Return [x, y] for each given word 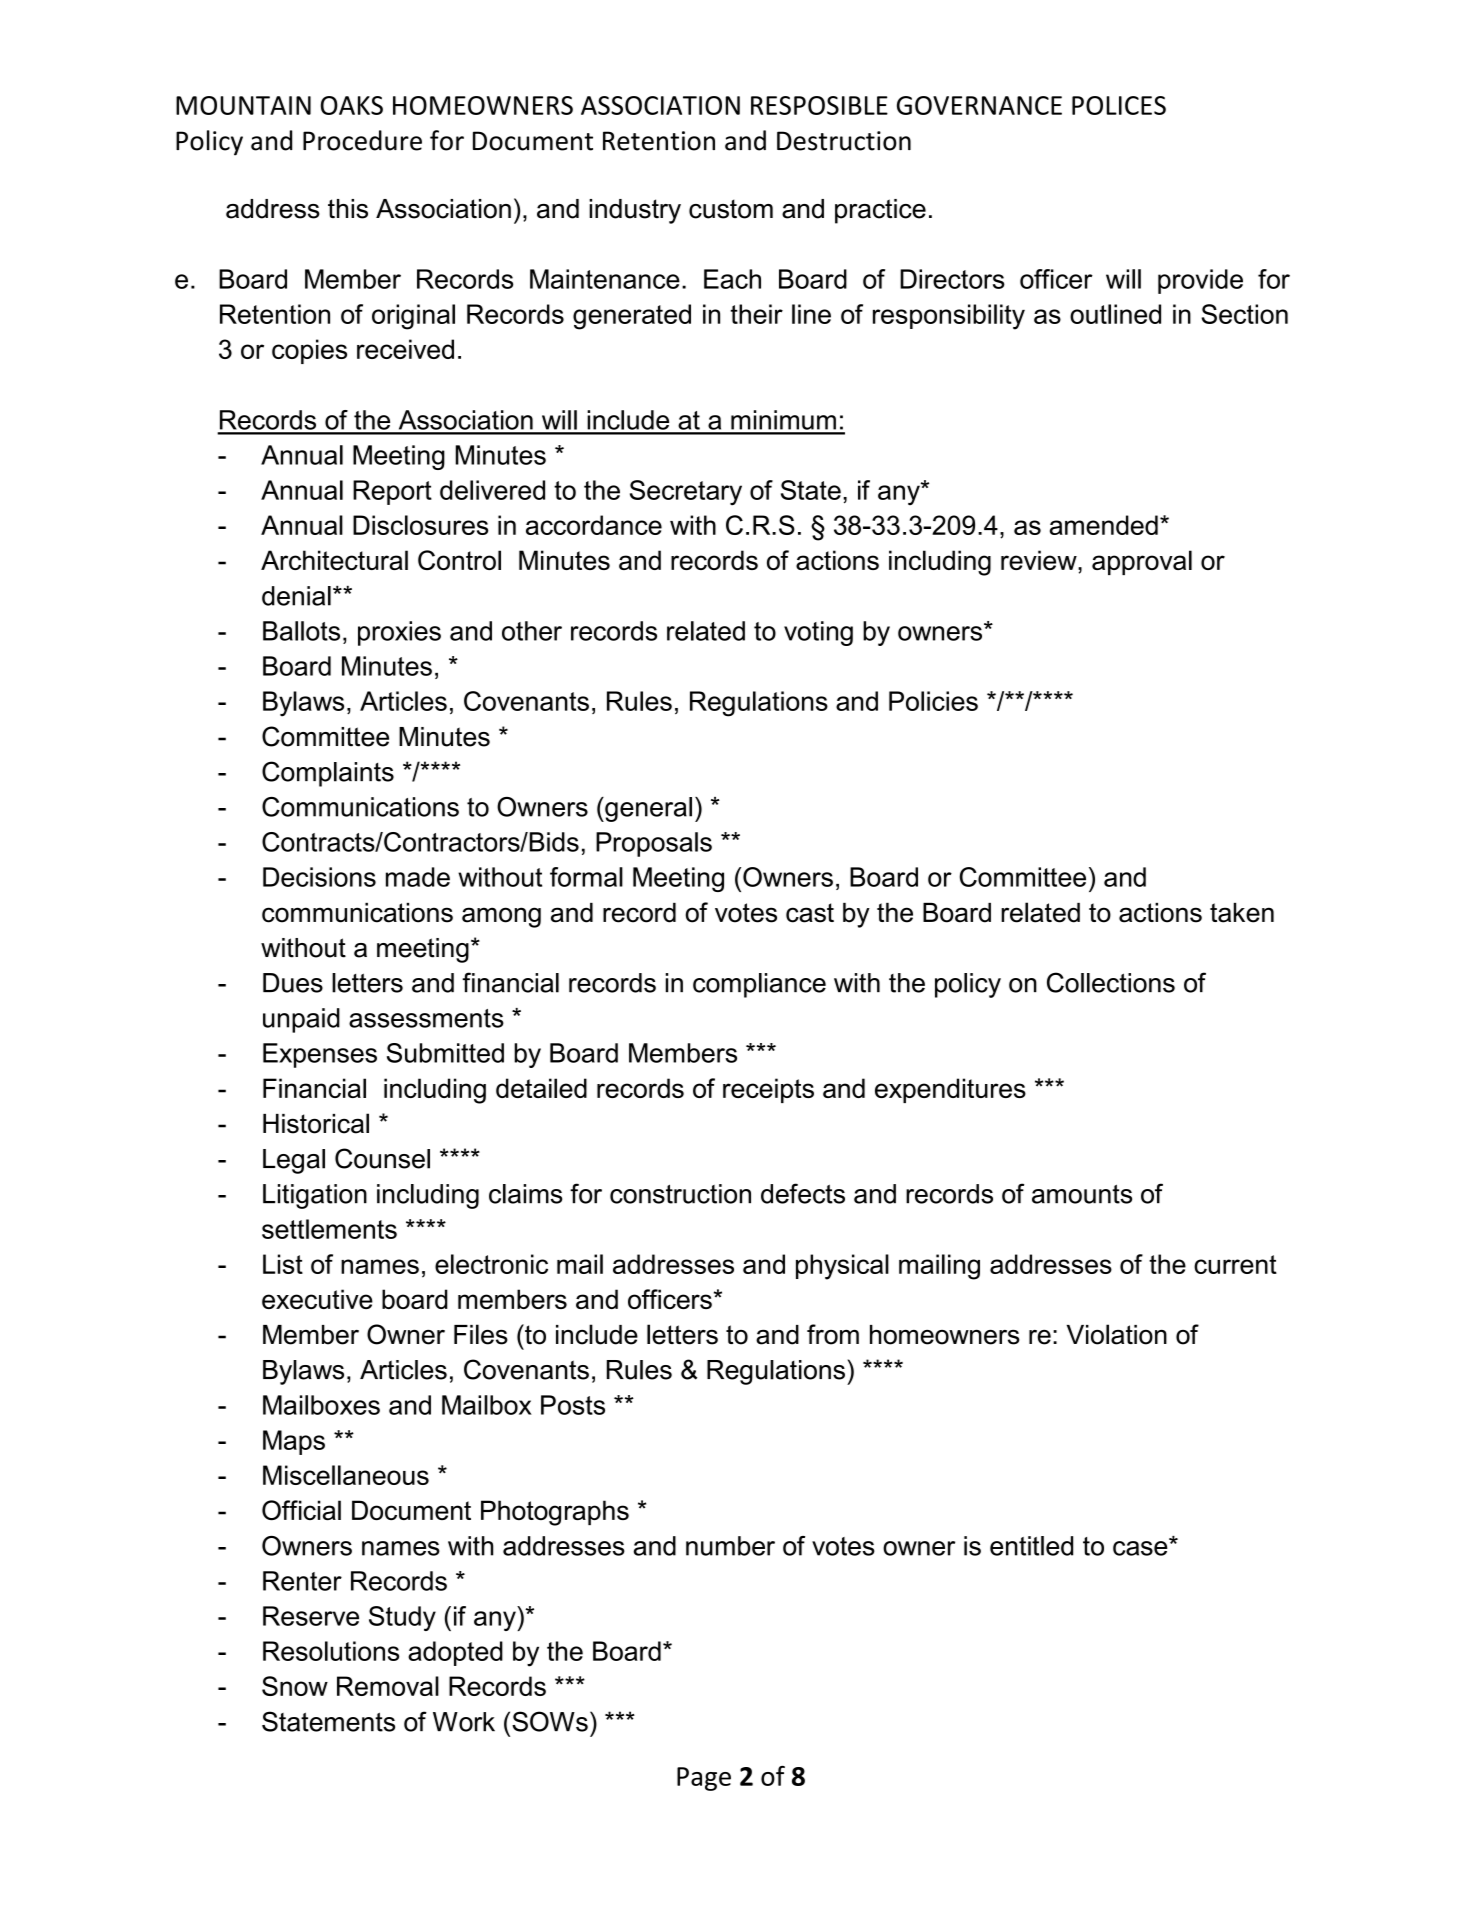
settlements [329, 1229]
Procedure [362, 140]
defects [803, 1193]
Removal [388, 1686]
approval [1142, 562]
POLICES [1119, 105]
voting [818, 633]
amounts [1082, 1194]
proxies [399, 633]
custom [731, 209]
